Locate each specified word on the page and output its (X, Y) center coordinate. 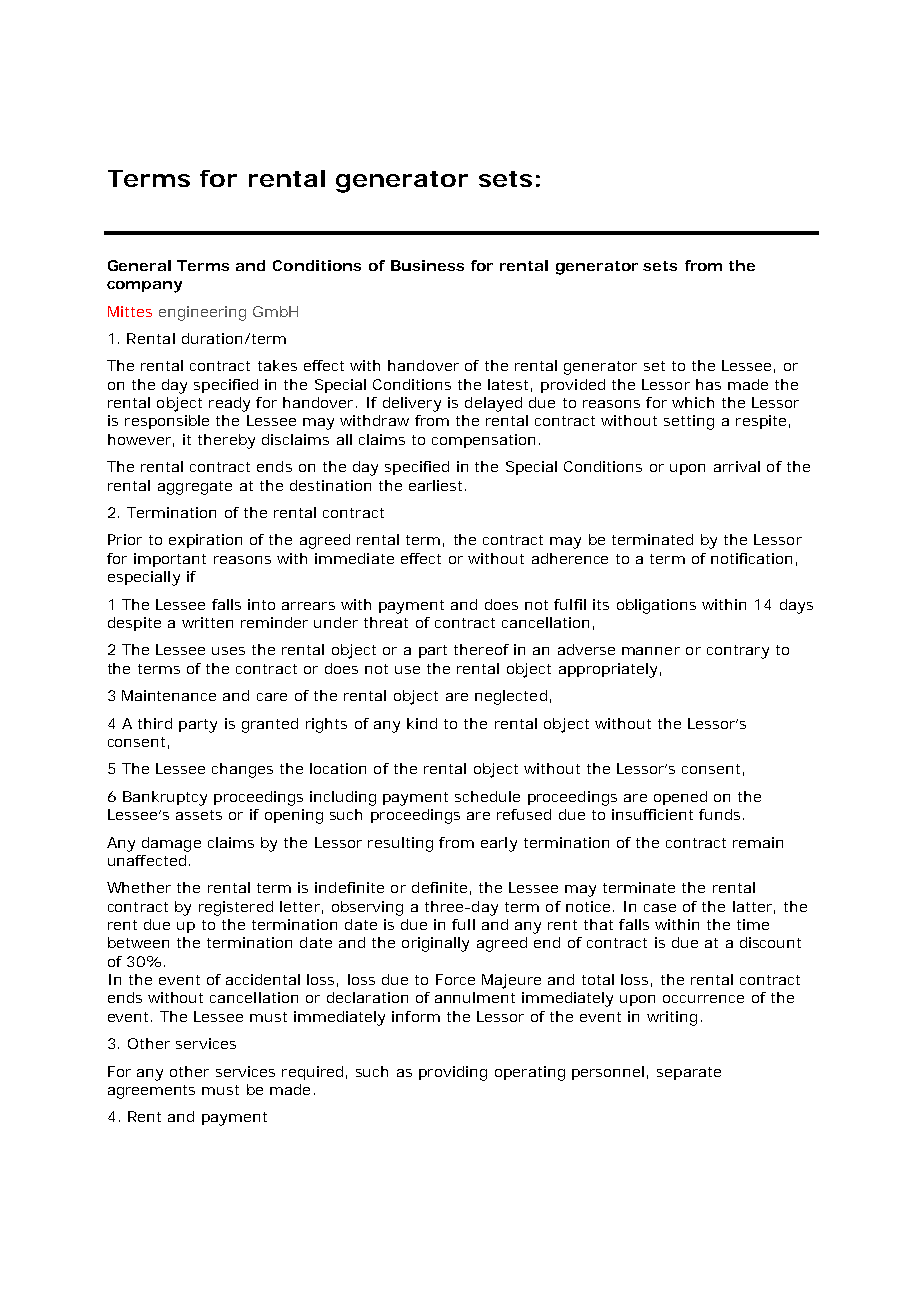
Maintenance (169, 695)
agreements (151, 1092)
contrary (738, 652)
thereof (481, 649)
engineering (202, 313)
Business (427, 265)
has (708, 384)
